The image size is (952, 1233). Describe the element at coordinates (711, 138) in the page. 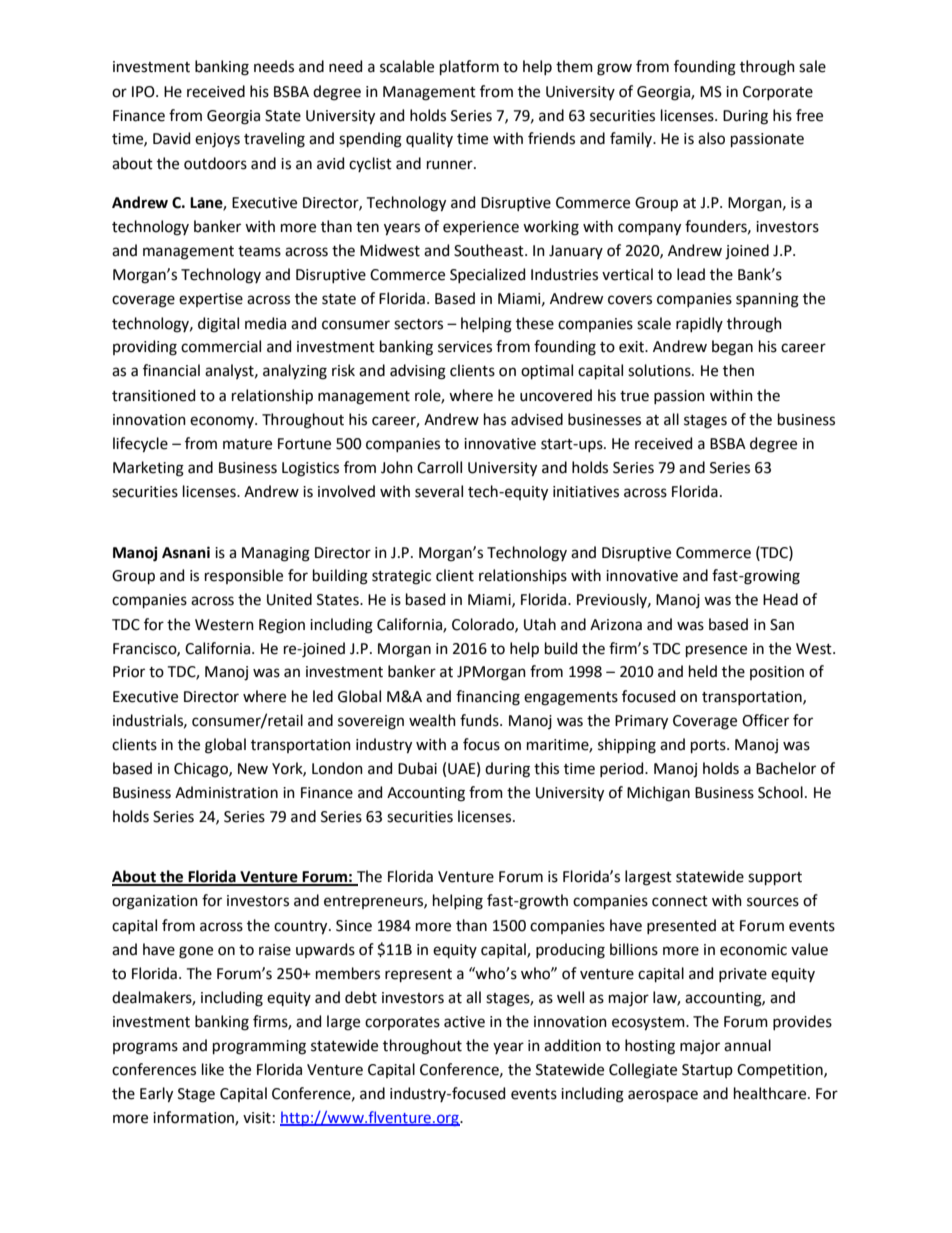

I see `also` at that location.
